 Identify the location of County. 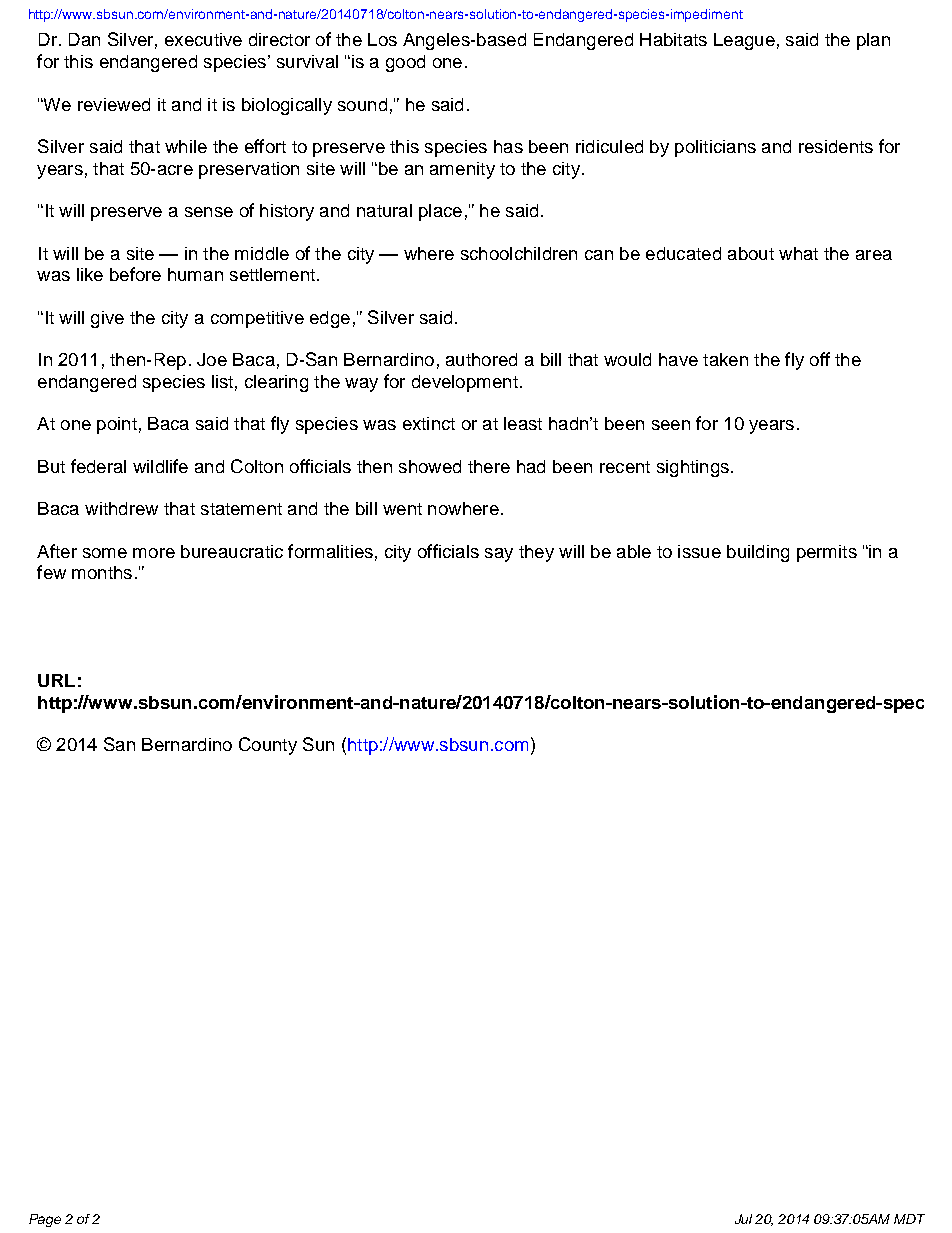
(268, 746).
